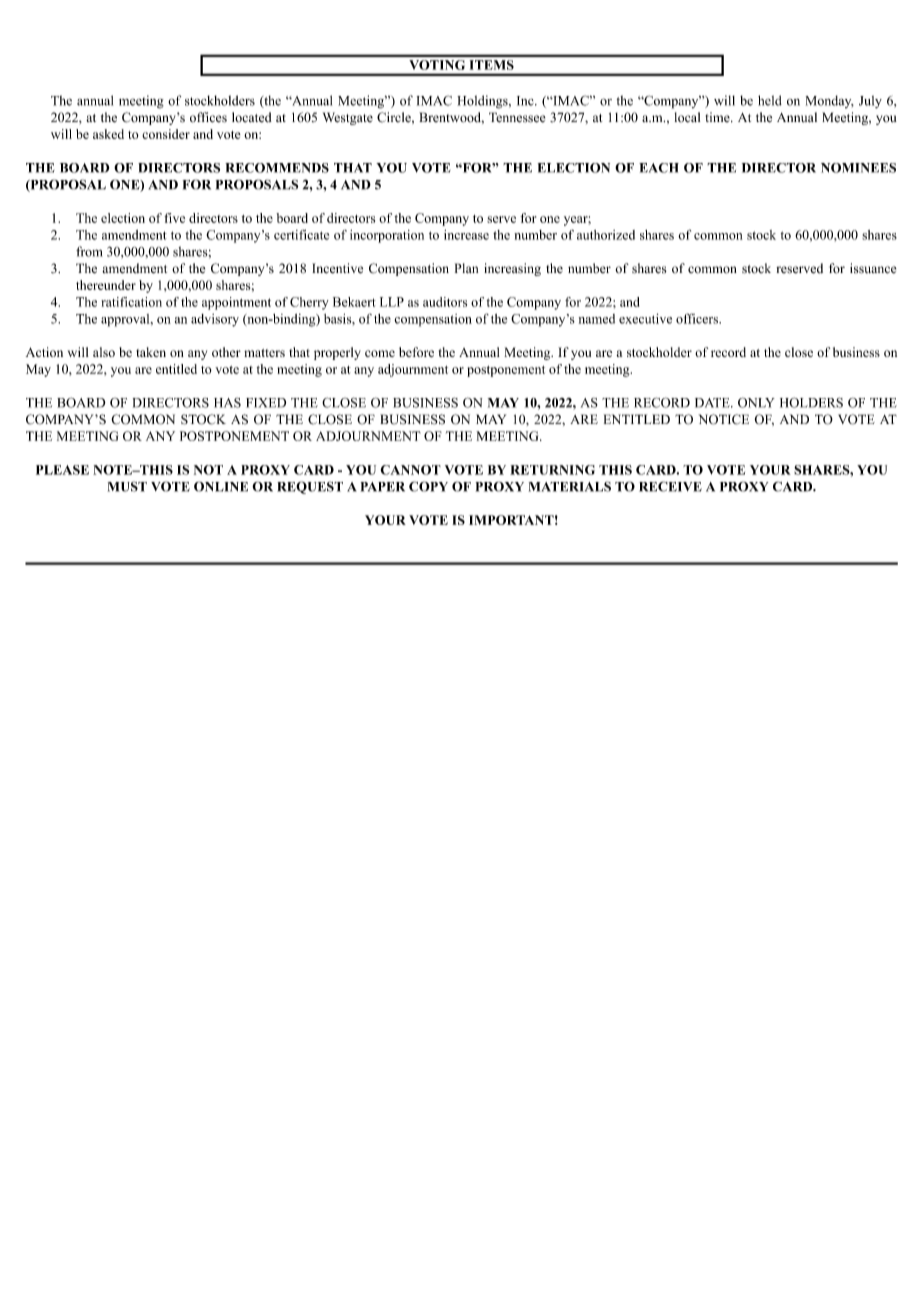 This document has height=1308, width=924. Describe the element at coordinates (770, 100) in the document. I see `held` at that location.
